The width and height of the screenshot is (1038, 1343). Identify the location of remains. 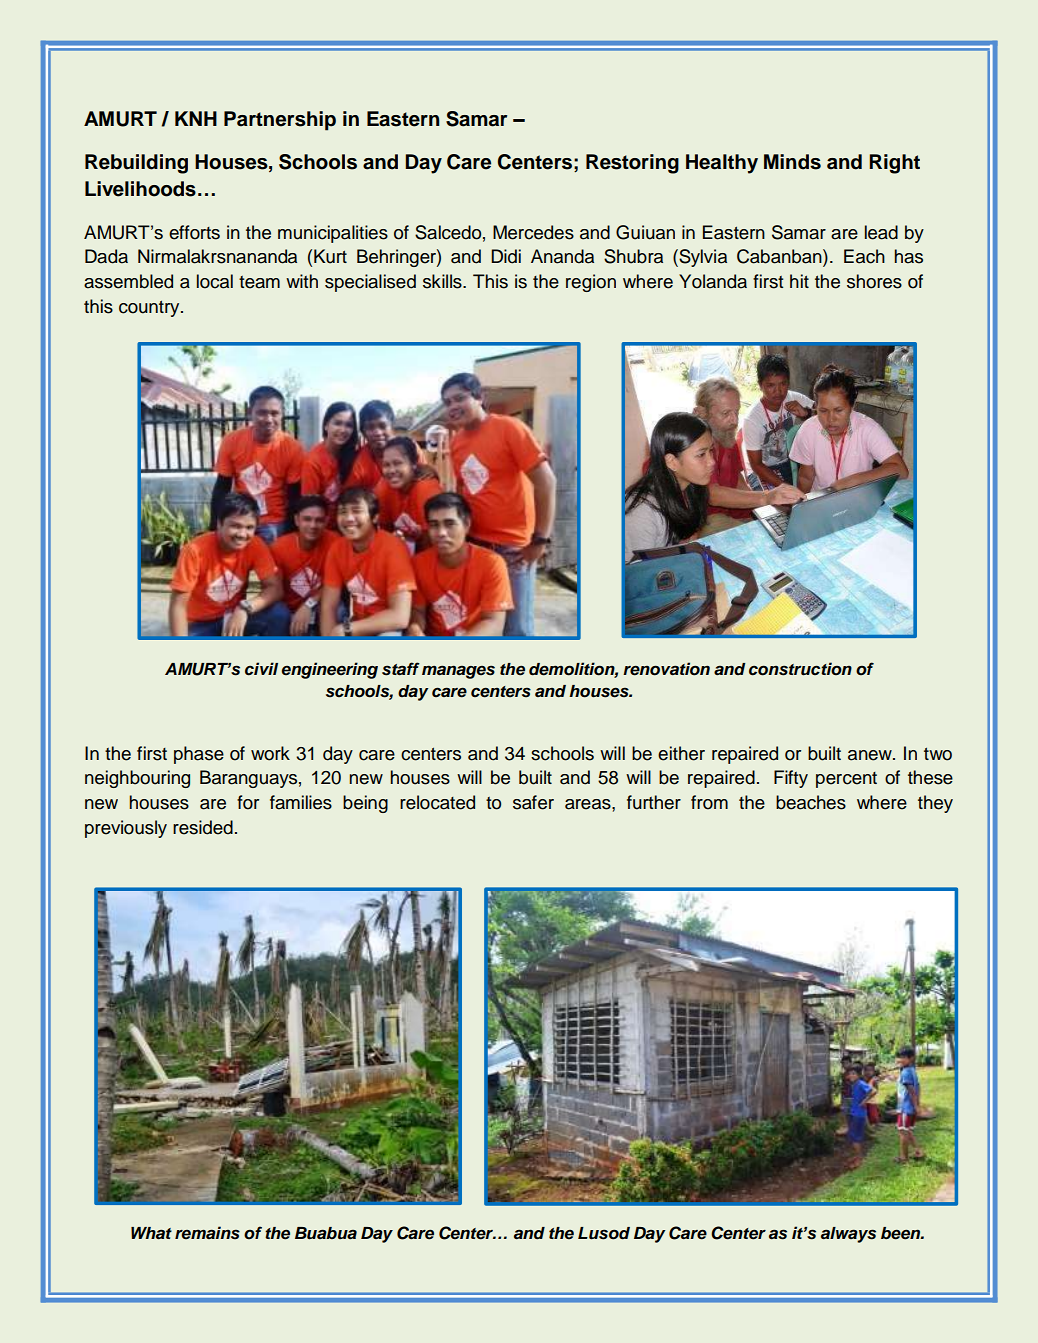
(207, 1233).
